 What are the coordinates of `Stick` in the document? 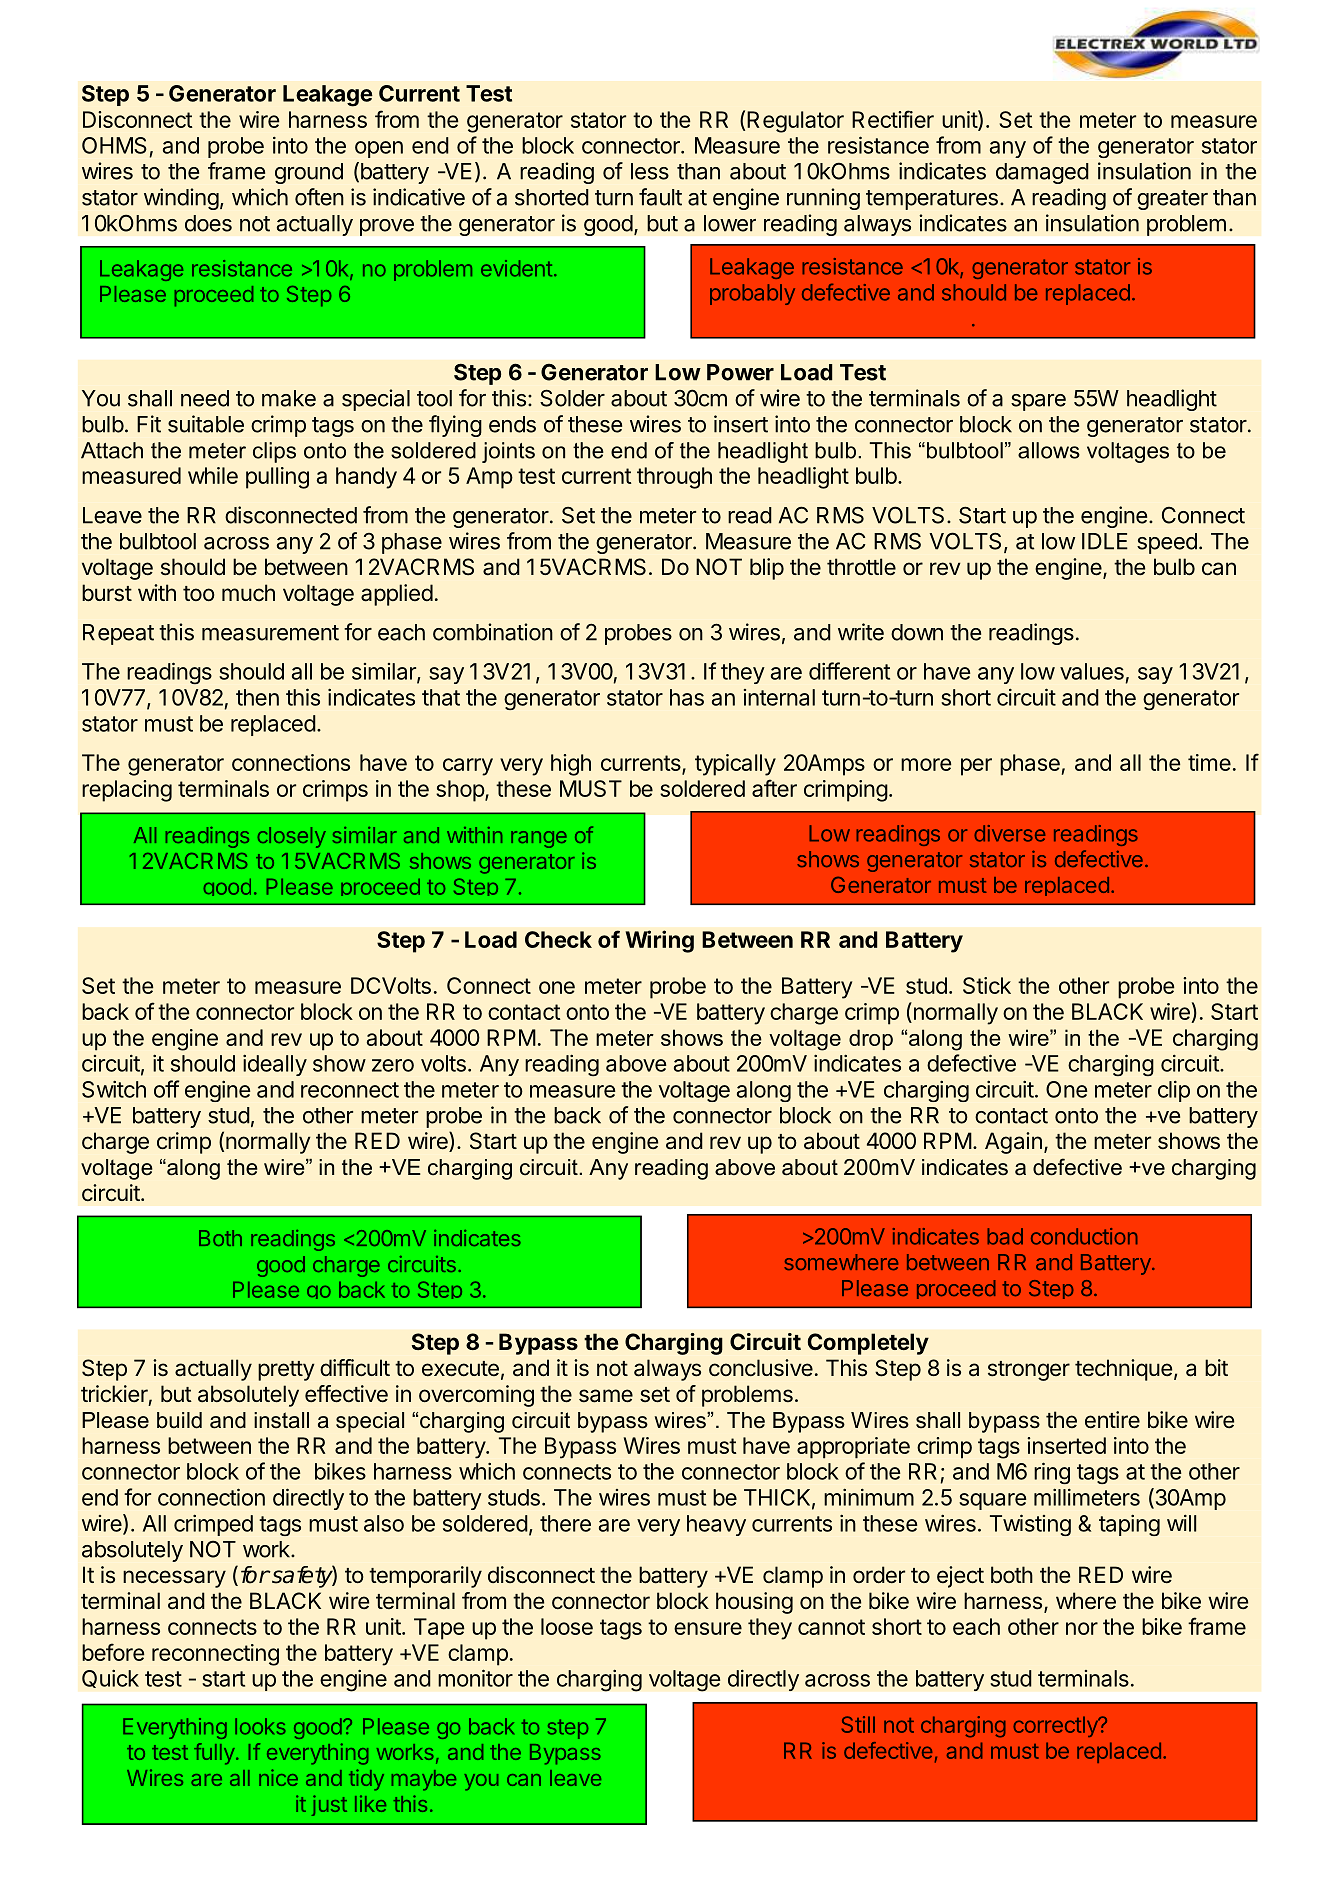 It's located at (987, 985).
